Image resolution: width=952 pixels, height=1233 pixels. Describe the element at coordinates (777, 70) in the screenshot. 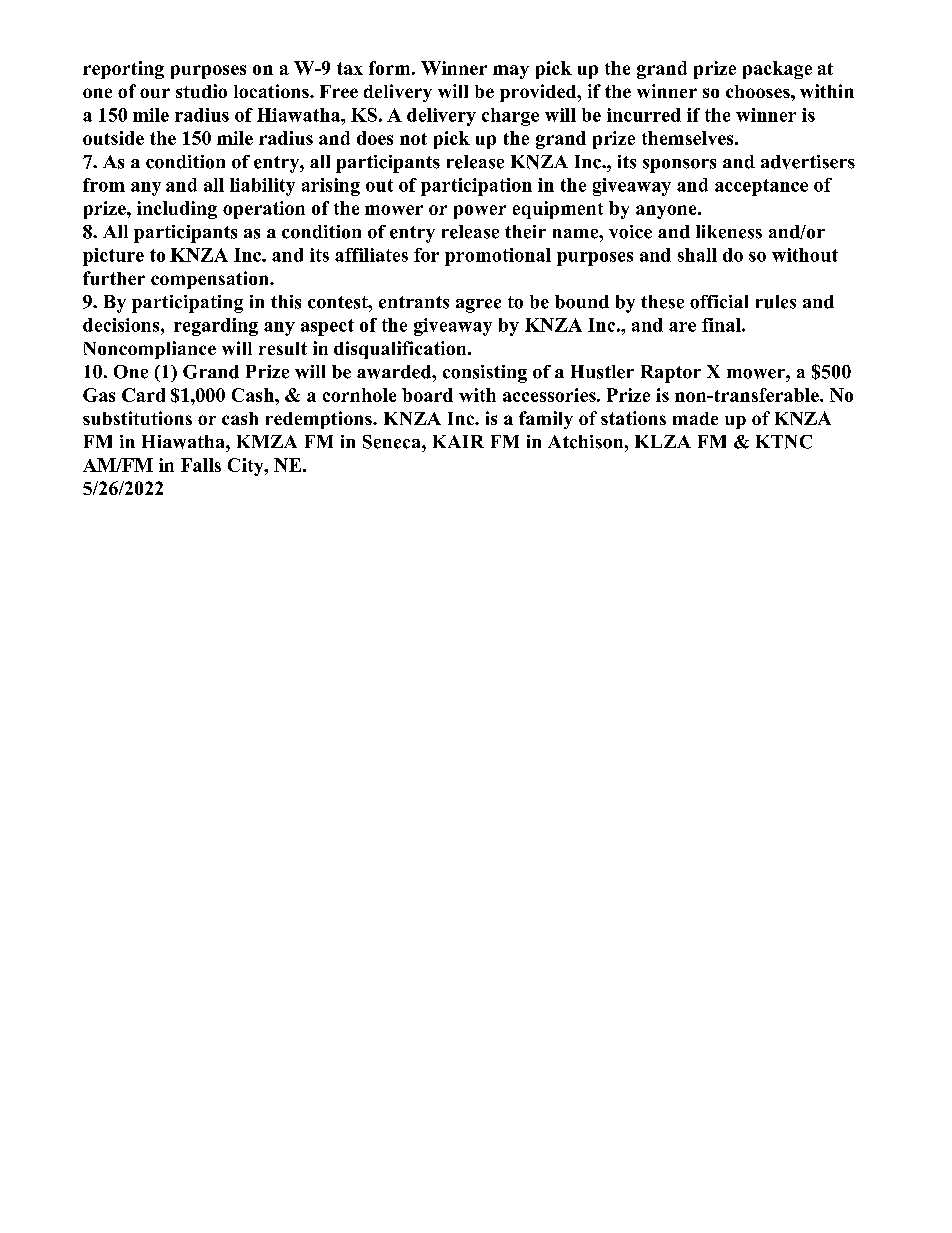

I see `package` at that location.
